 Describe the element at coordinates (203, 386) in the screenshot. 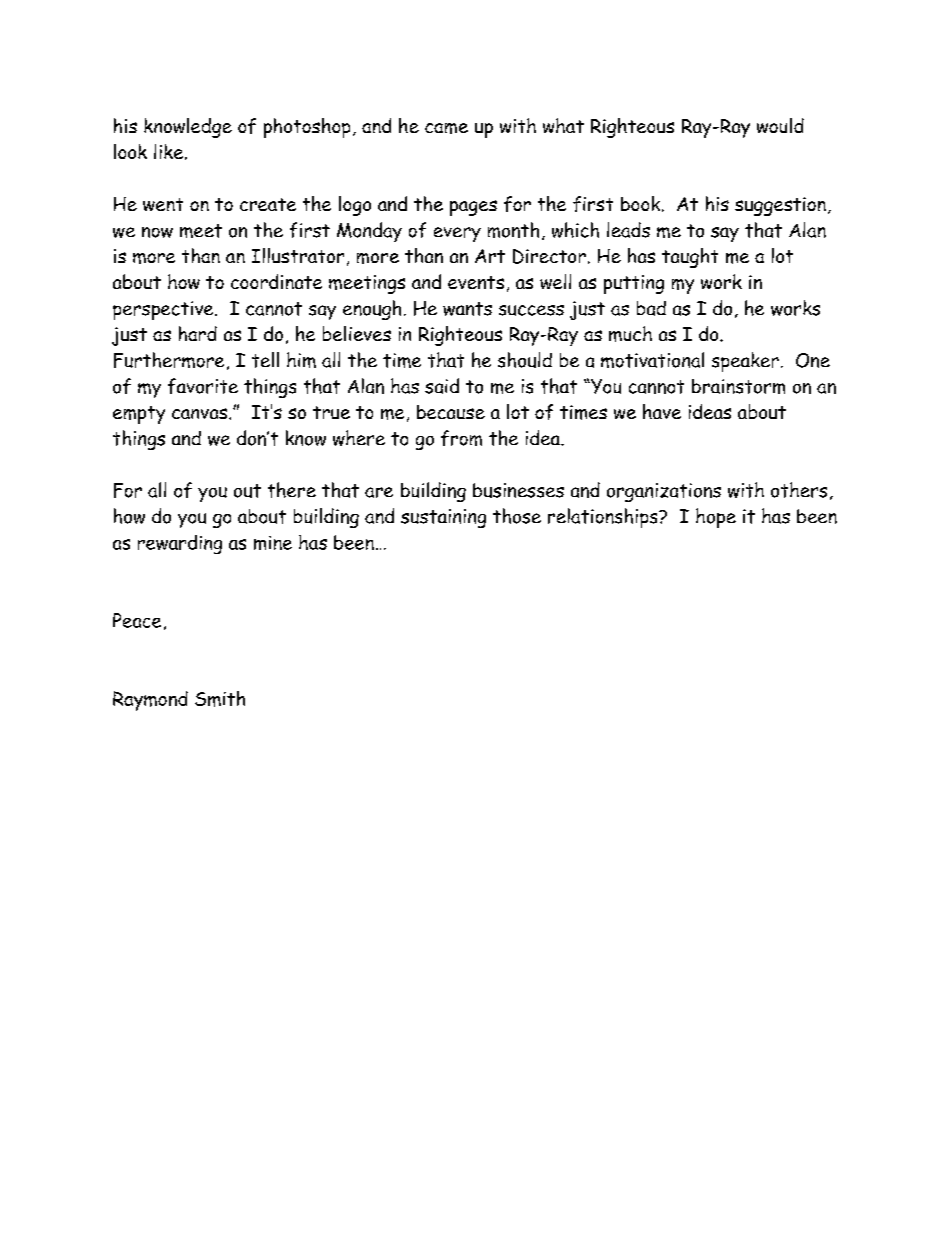

I see `favorite` at that location.
